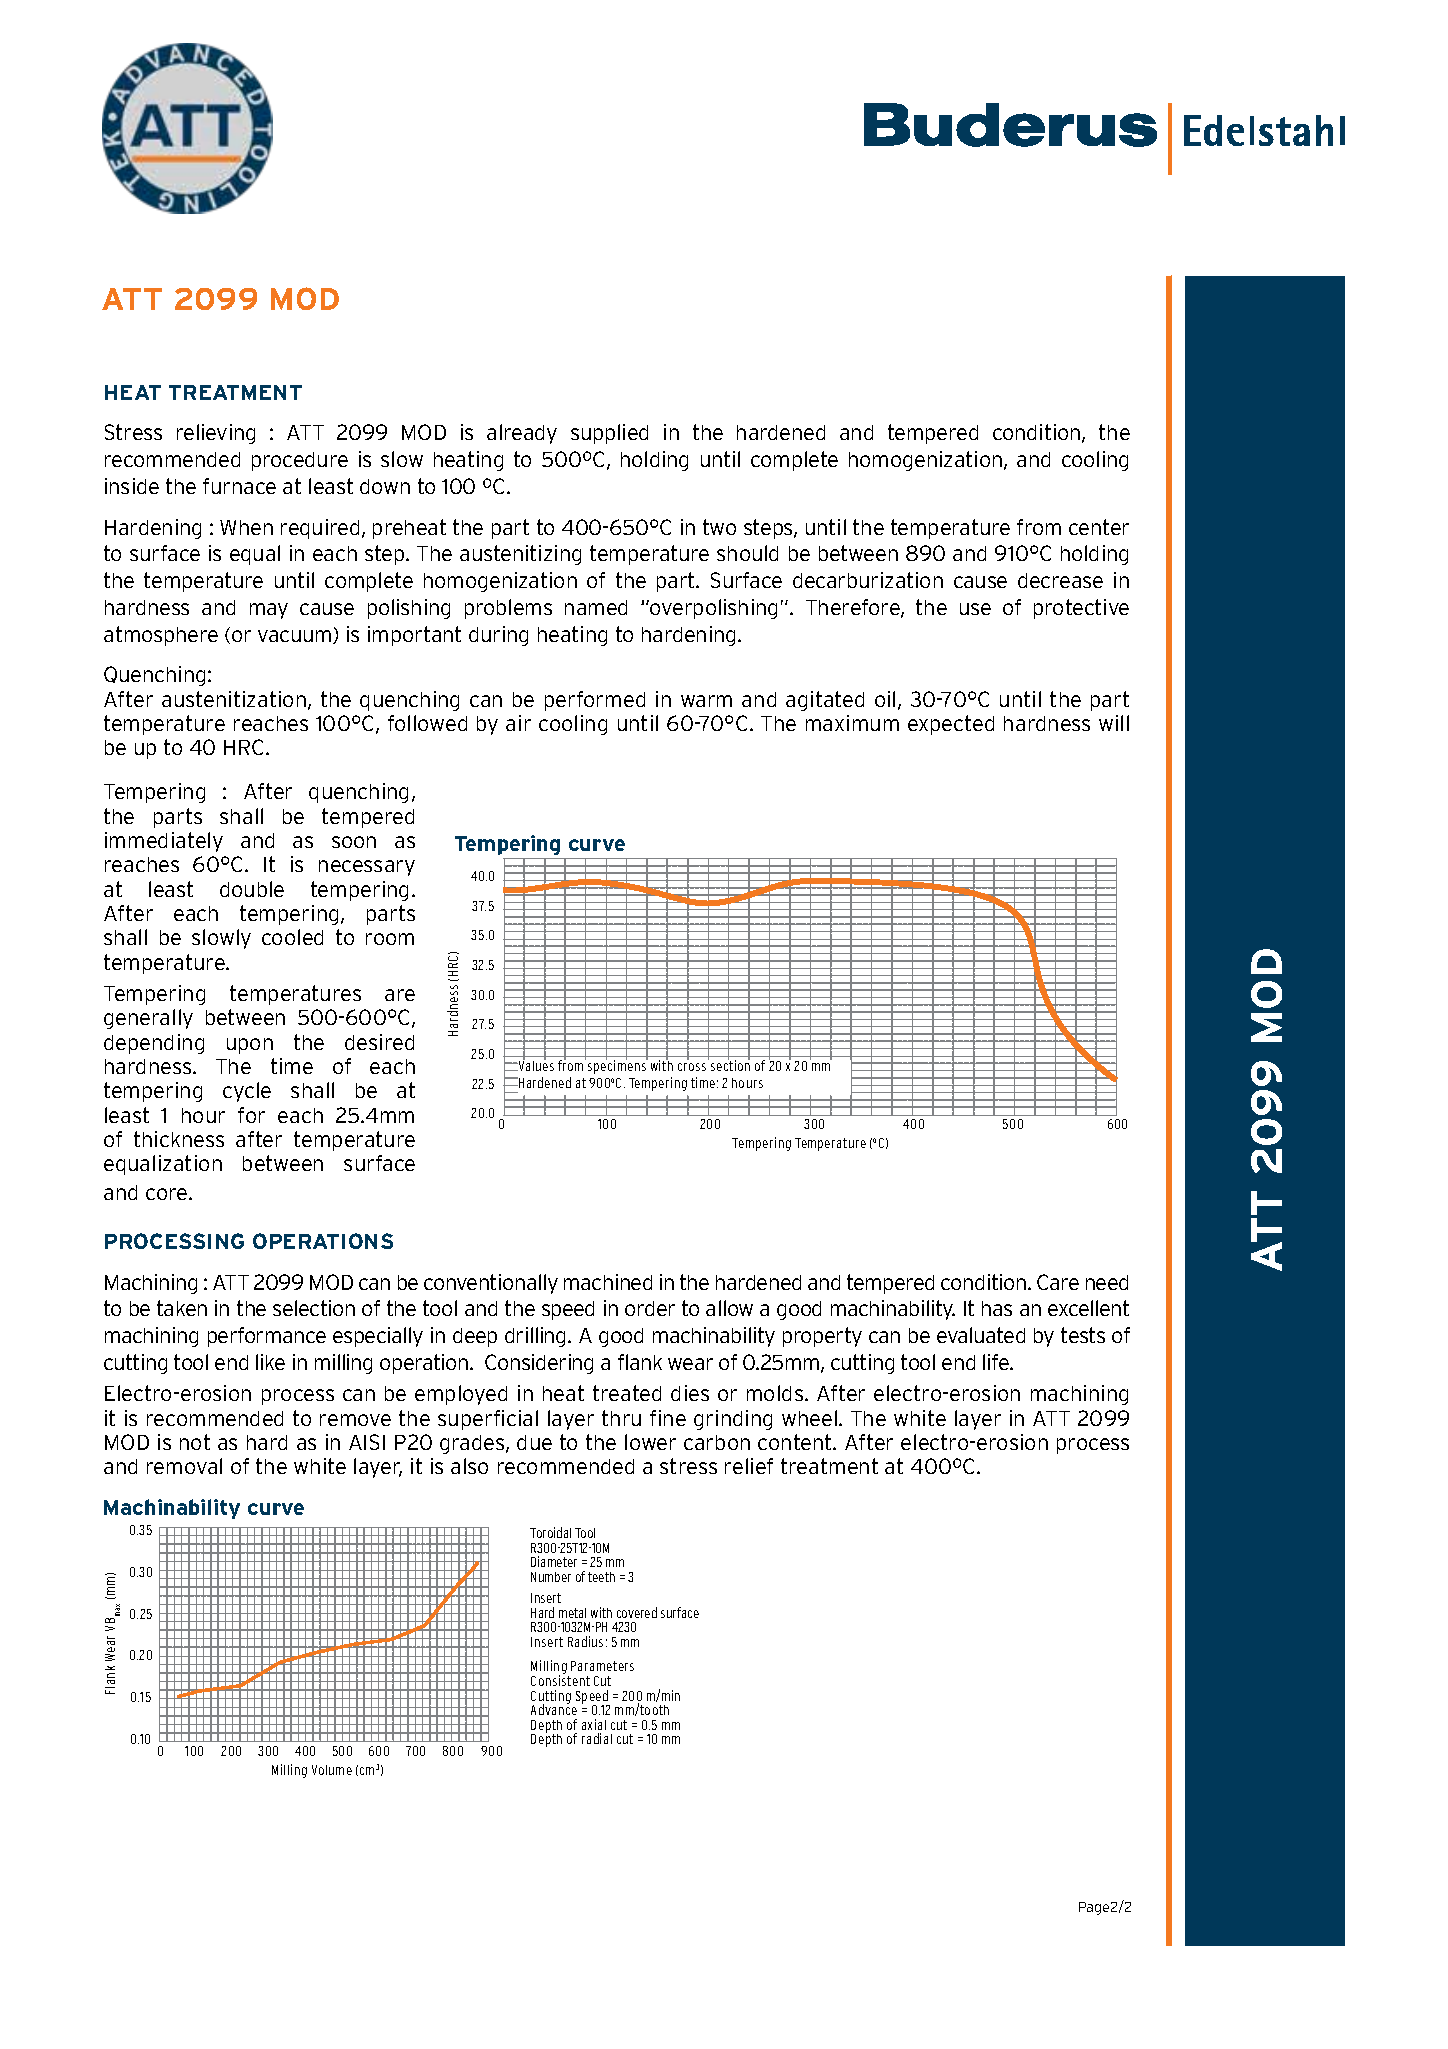 Image resolution: width=1448 pixels, height=2049 pixels. What do you see at coordinates (1058, 1282) in the screenshot?
I see `Care` at bounding box center [1058, 1282].
